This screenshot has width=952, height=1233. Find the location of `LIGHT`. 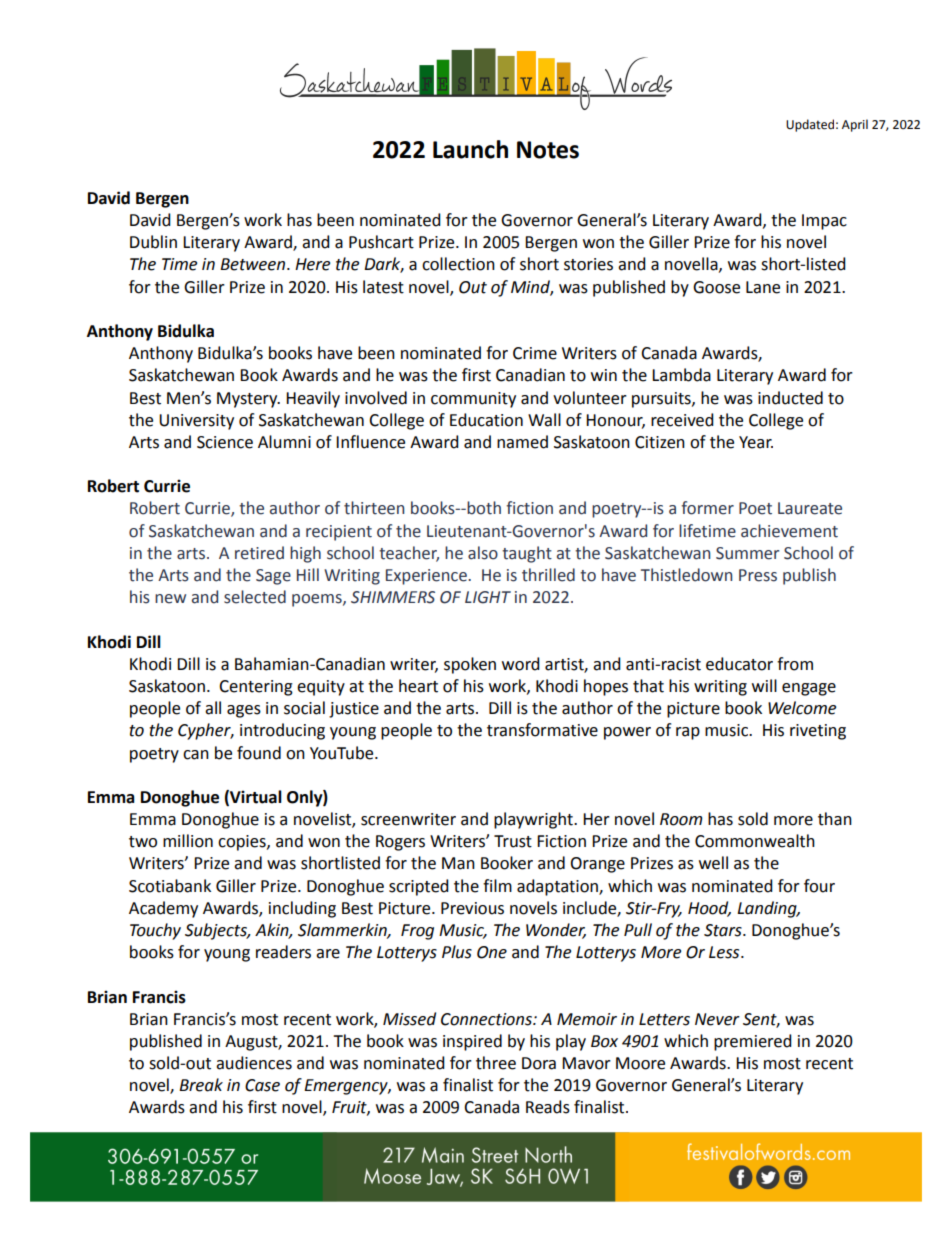

LIGHT is located at coordinates (488, 597).
